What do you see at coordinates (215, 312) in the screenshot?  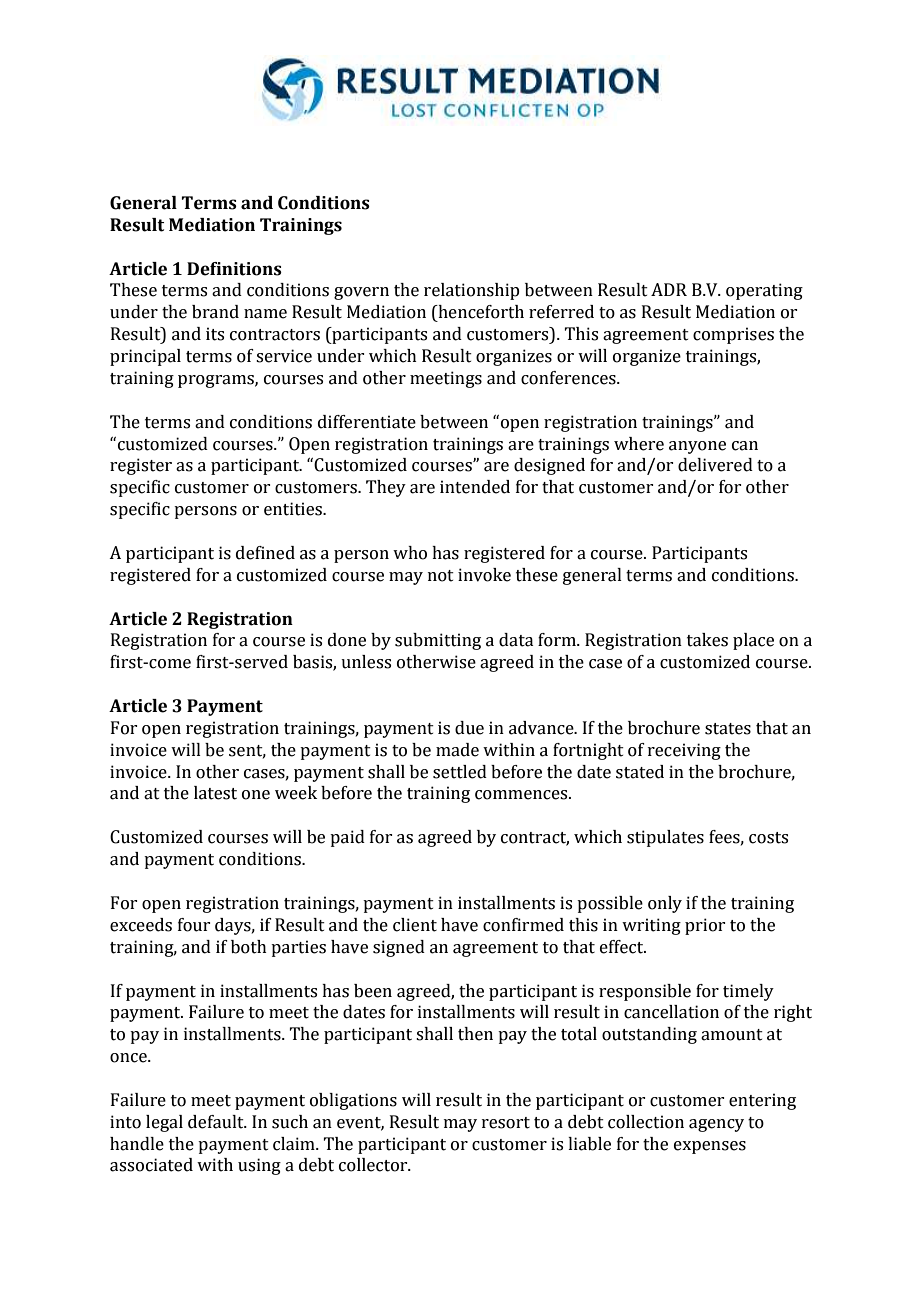 I see `brand` at bounding box center [215, 312].
